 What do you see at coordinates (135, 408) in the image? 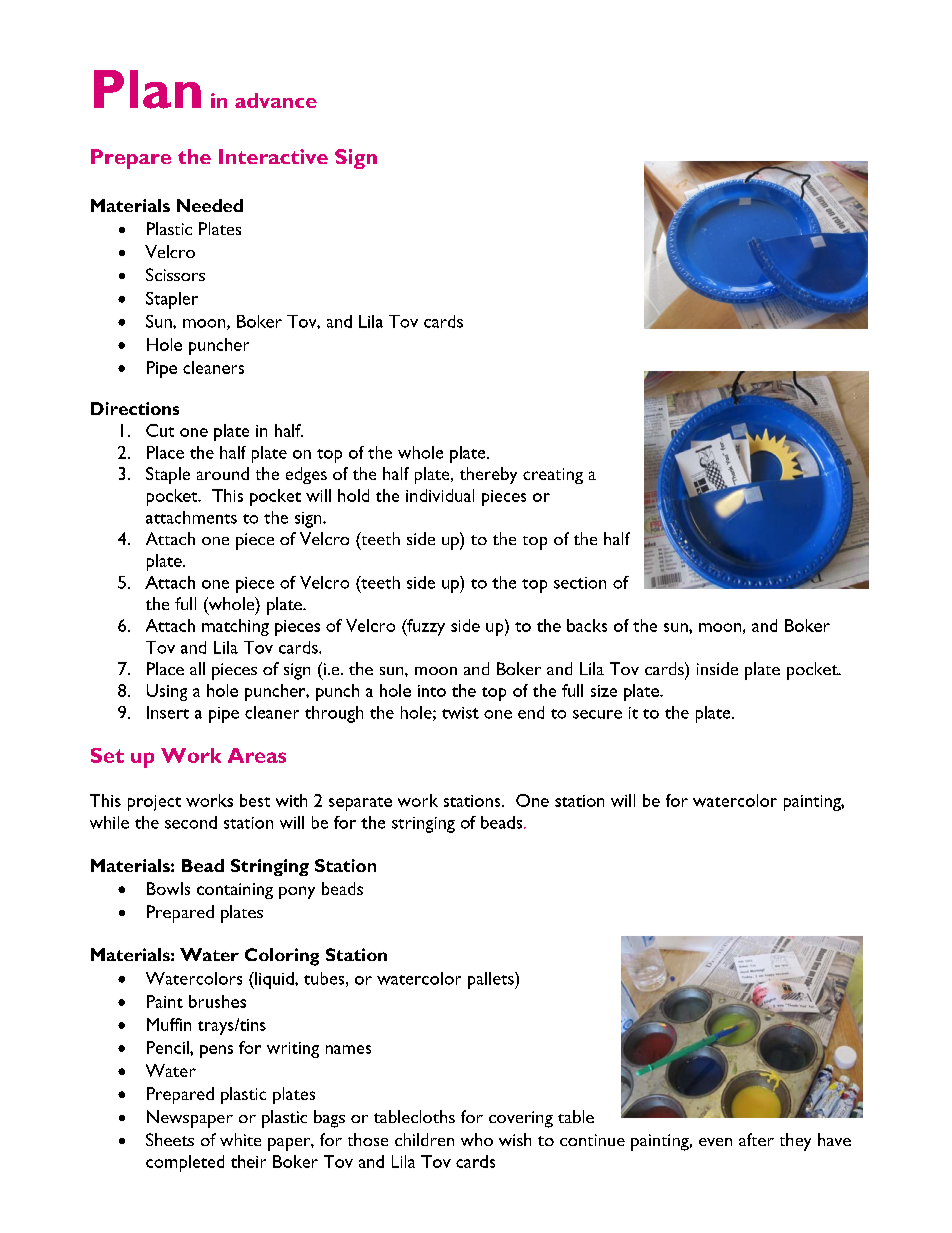
I see `Directions` at bounding box center [135, 408].
